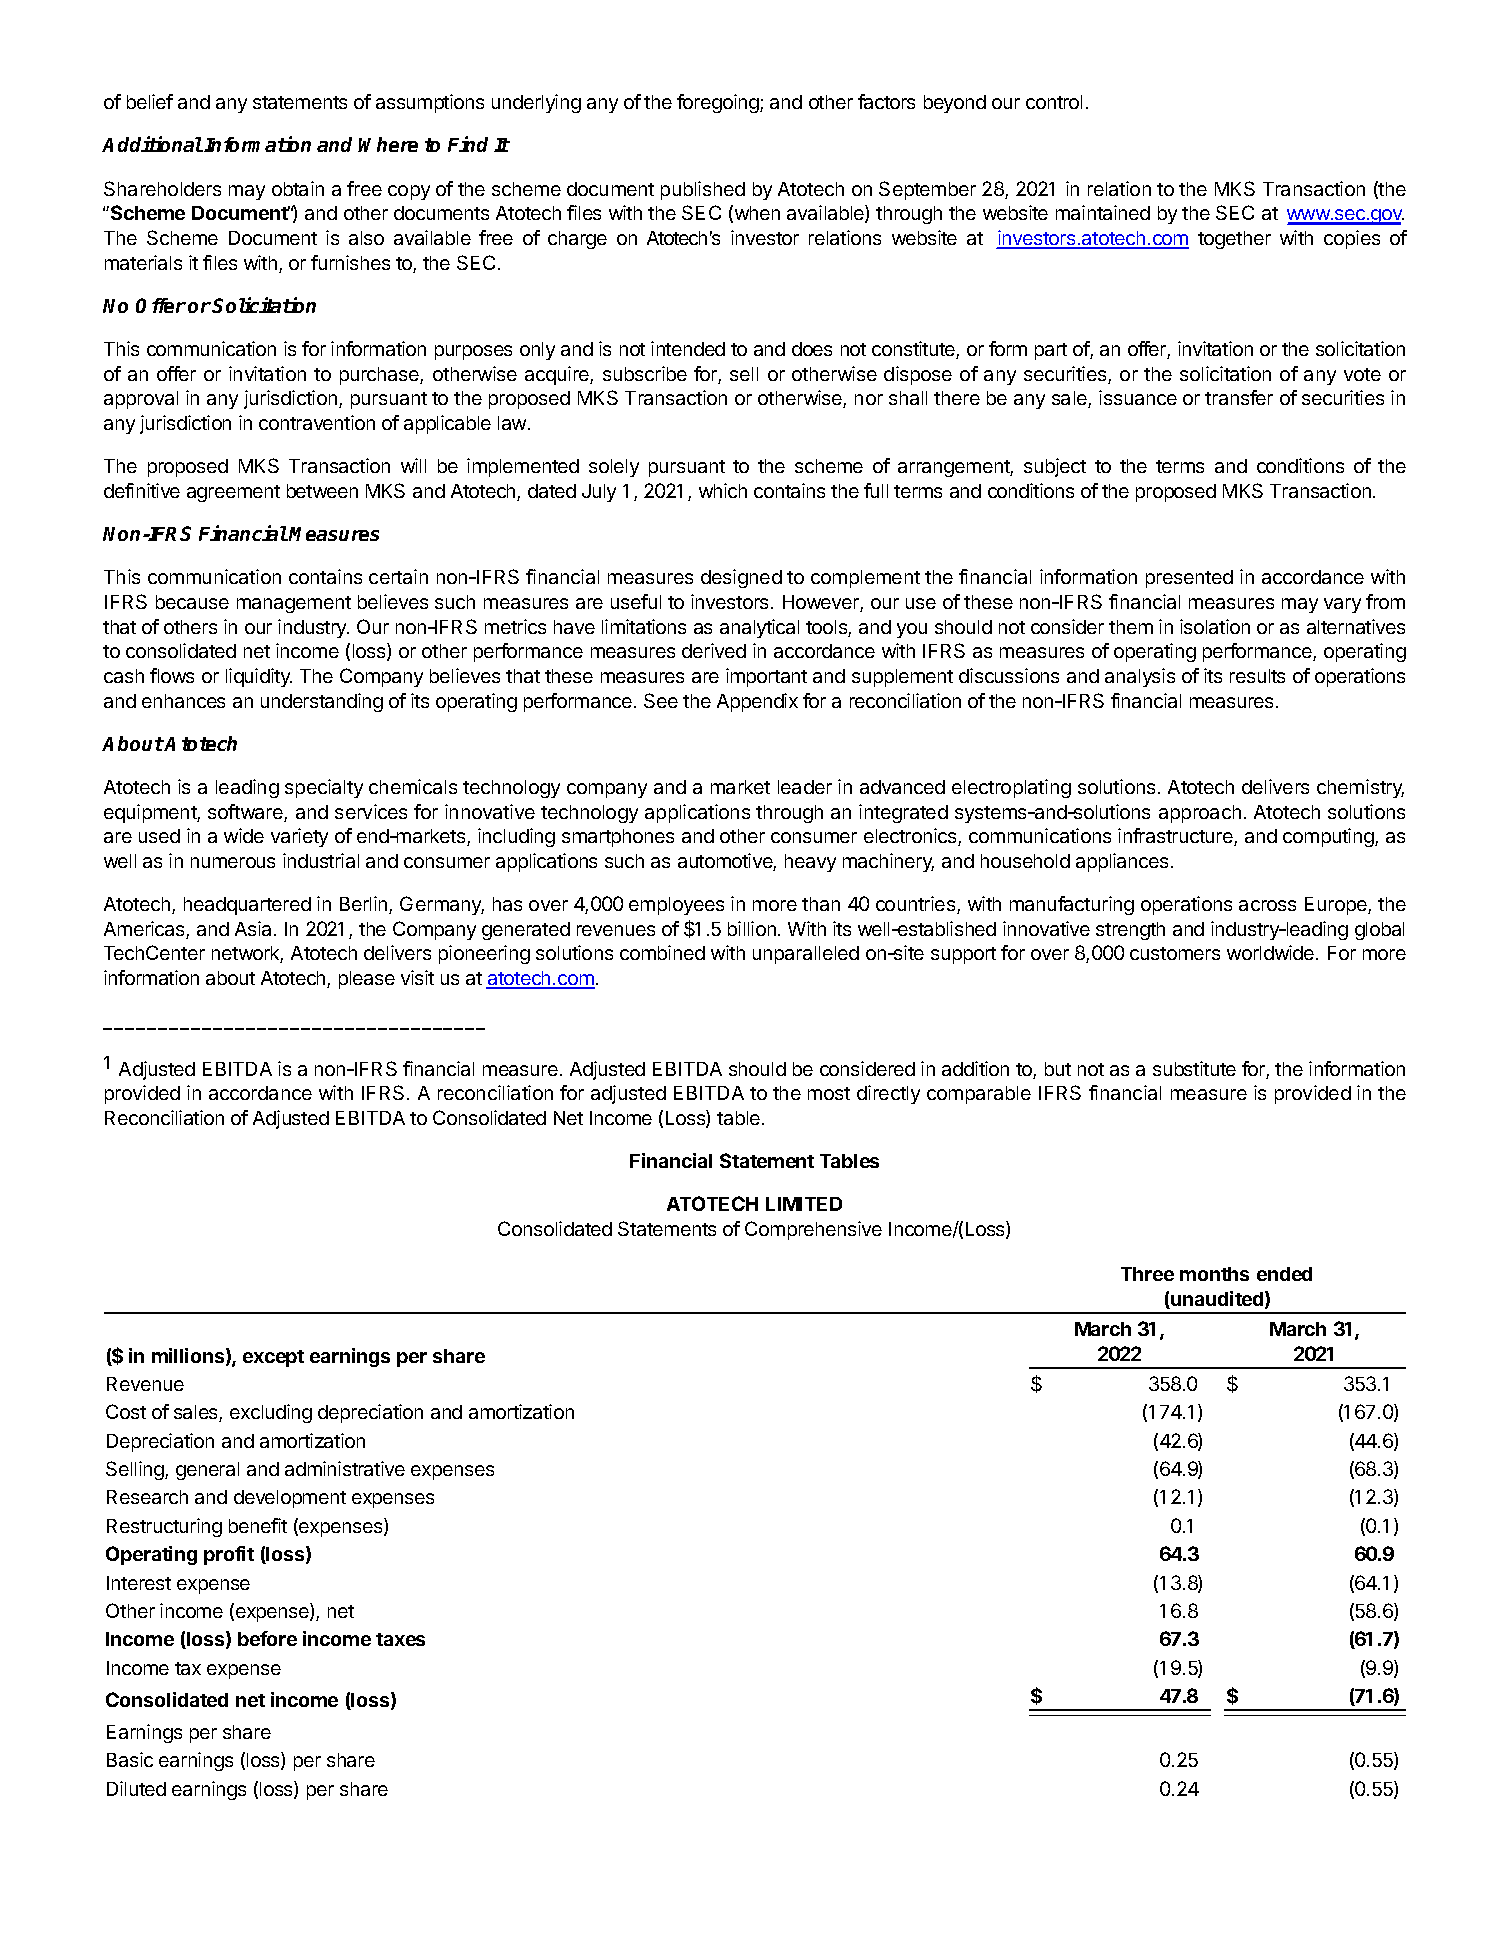 The image size is (1510, 1954). I want to click on obtain, so click(298, 188).
